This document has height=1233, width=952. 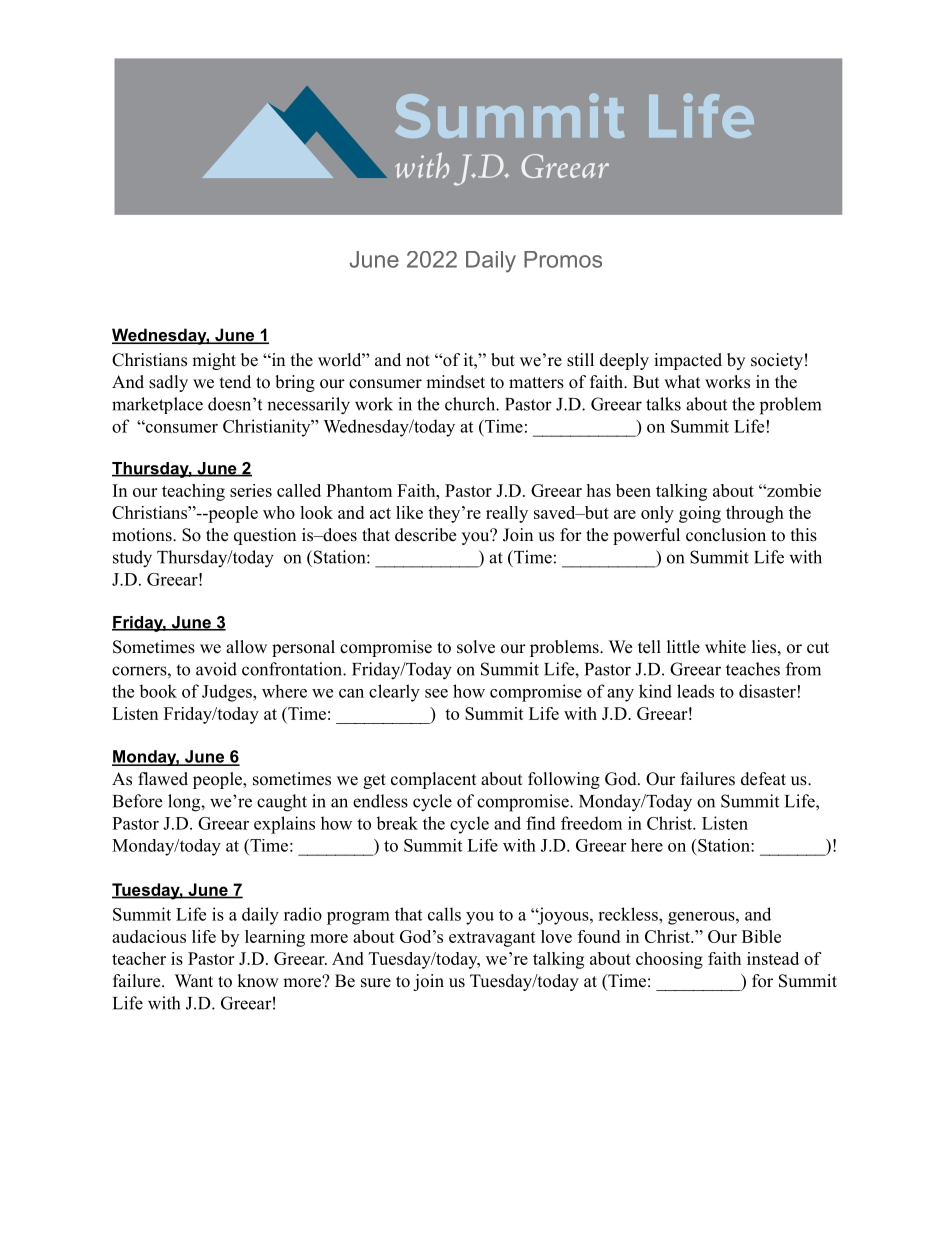 I want to click on allow, so click(x=246, y=647).
